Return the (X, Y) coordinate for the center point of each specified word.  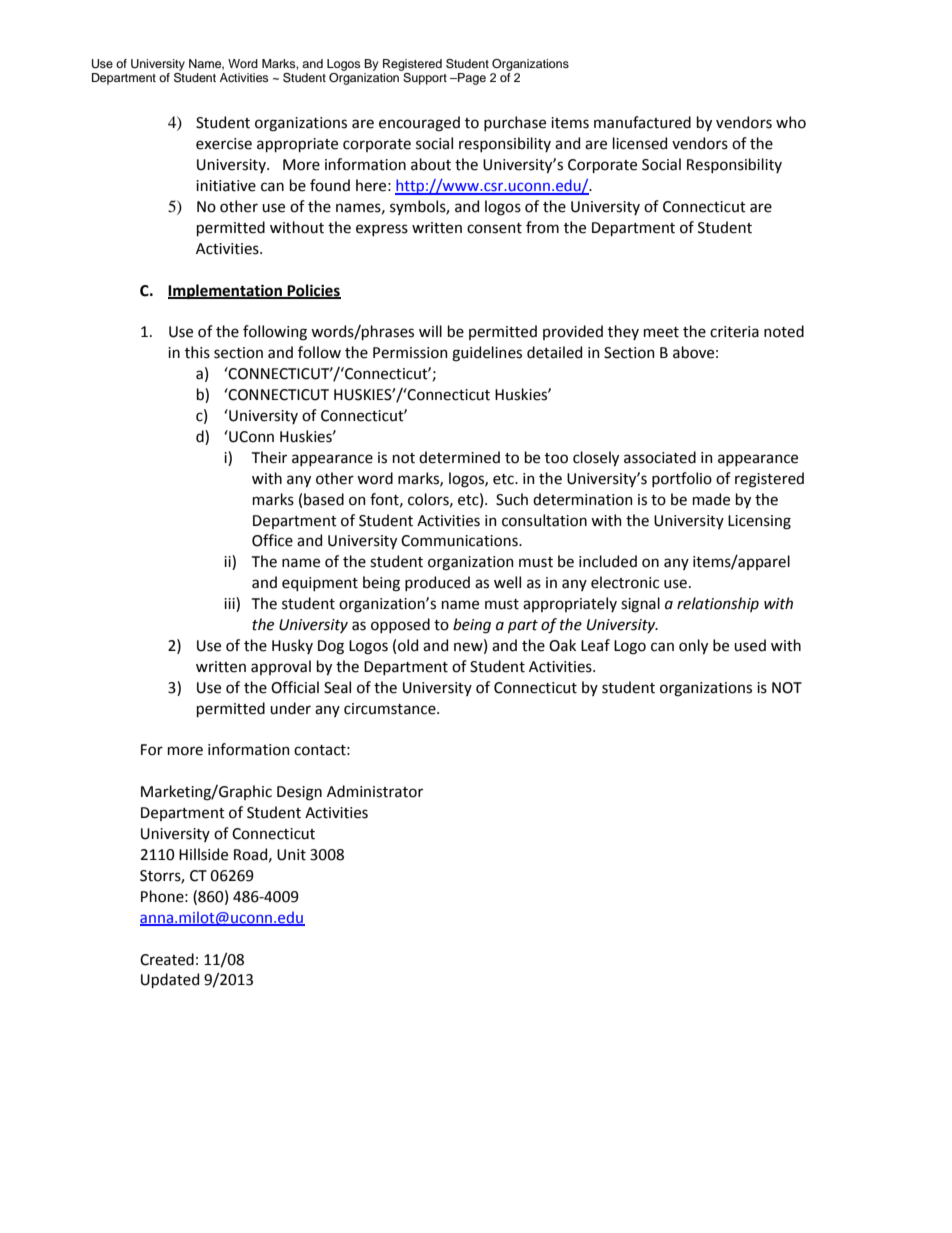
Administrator (375, 791)
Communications (460, 541)
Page (471, 79)
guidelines (487, 354)
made (711, 499)
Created (167, 959)
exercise (224, 144)
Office (272, 540)
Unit (291, 855)
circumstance (391, 709)
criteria (734, 332)
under (290, 708)
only (693, 646)
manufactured (642, 122)
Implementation (226, 292)
